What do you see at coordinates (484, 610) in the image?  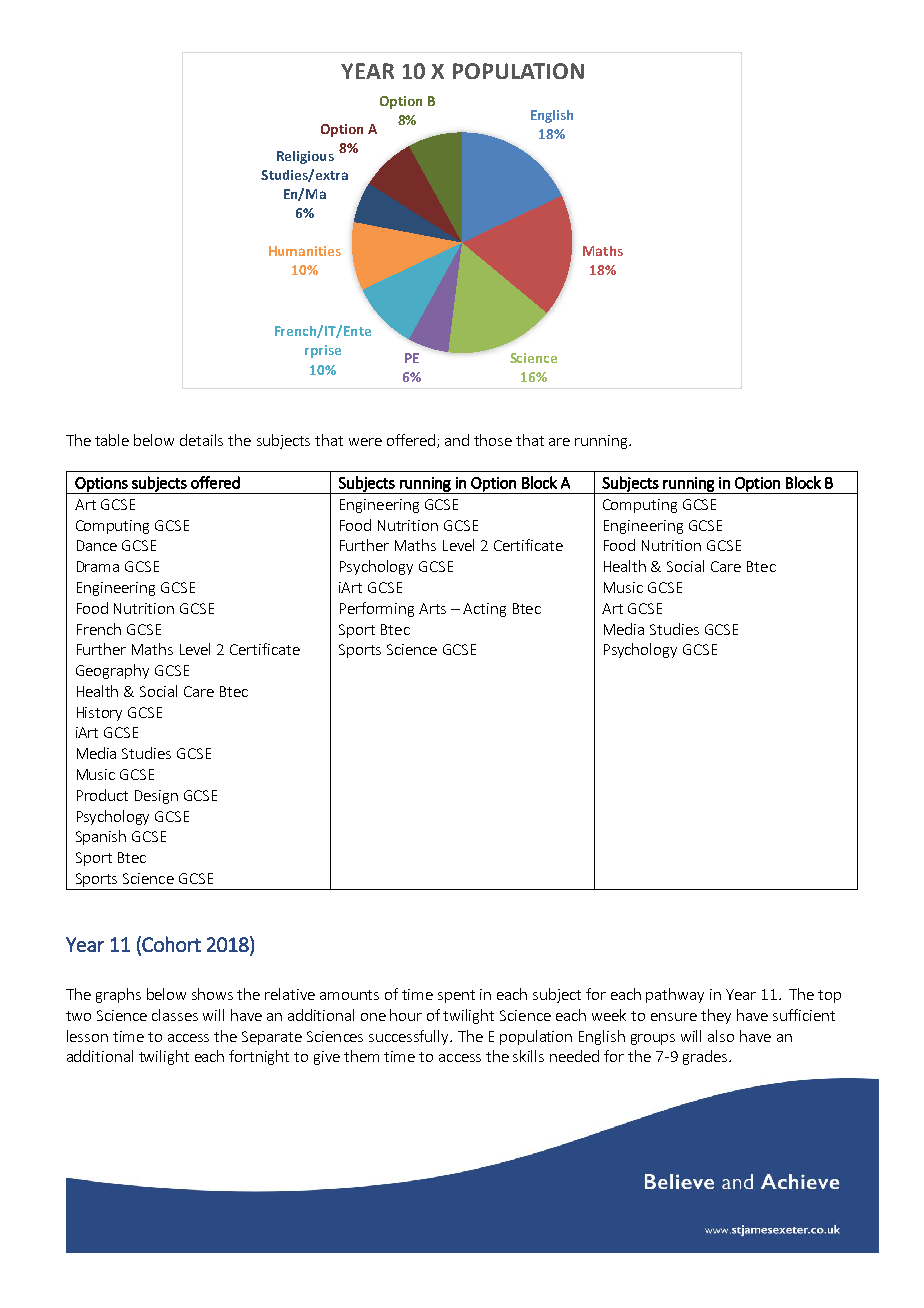 I see `Acting` at bounding box center [484, 610].
